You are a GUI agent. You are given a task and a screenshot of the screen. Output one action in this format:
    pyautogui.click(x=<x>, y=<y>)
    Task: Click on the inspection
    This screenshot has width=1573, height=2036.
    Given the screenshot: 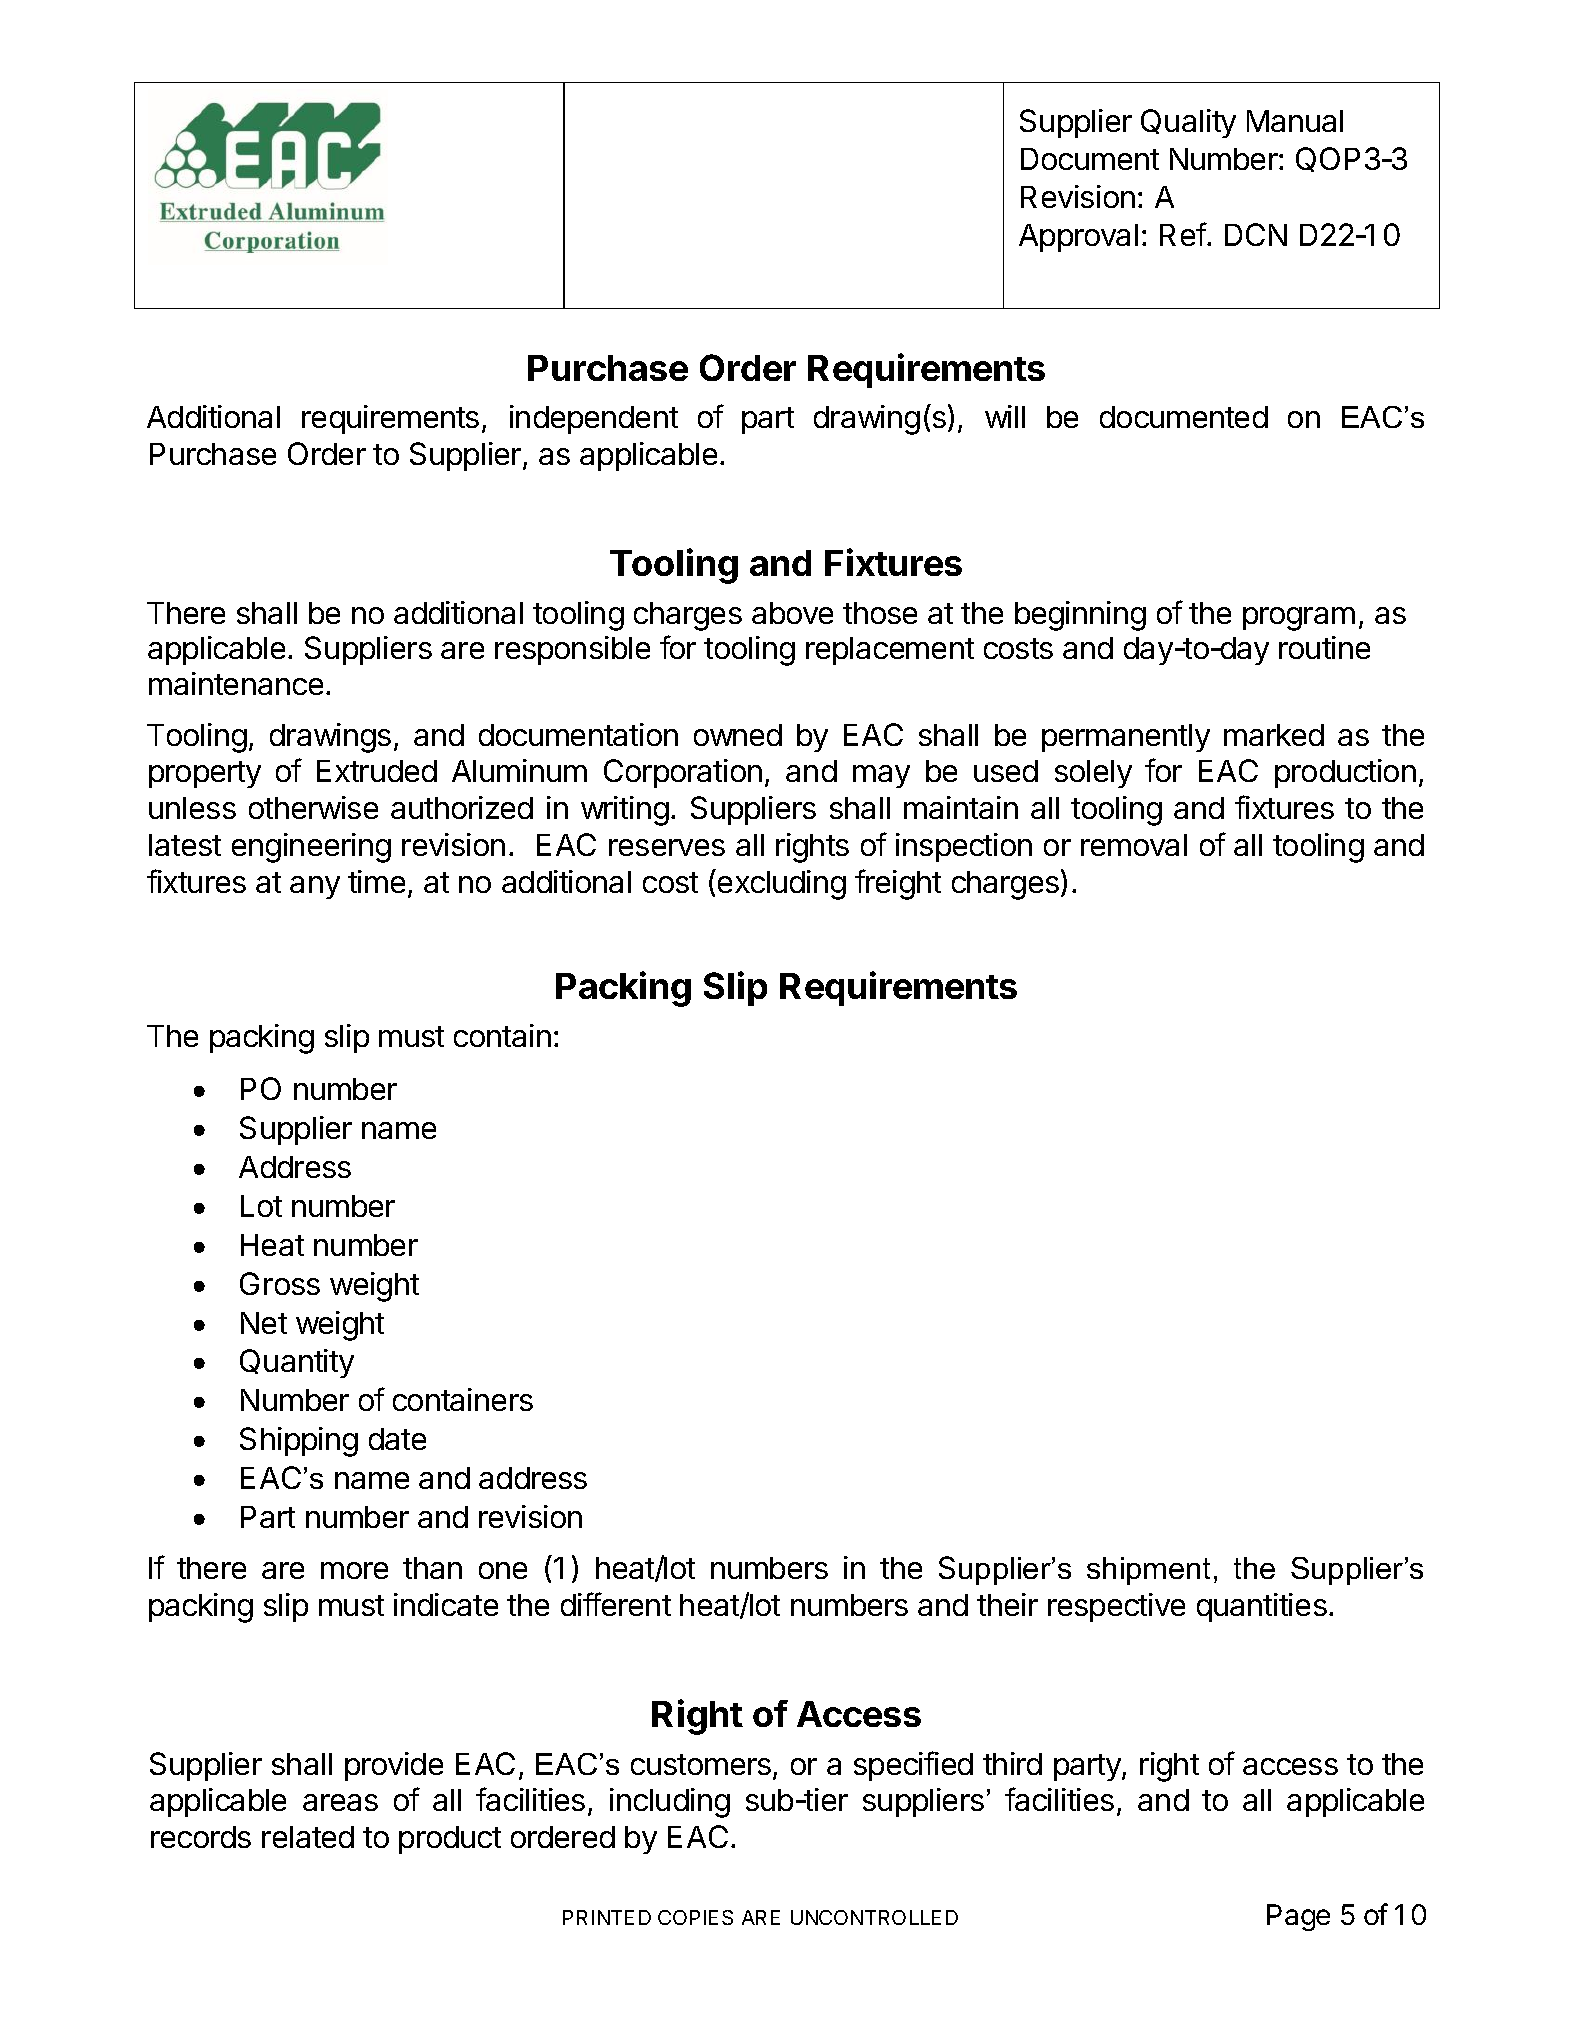 What is the action you would take?
    pyautogui.click(x=964, y=847)
